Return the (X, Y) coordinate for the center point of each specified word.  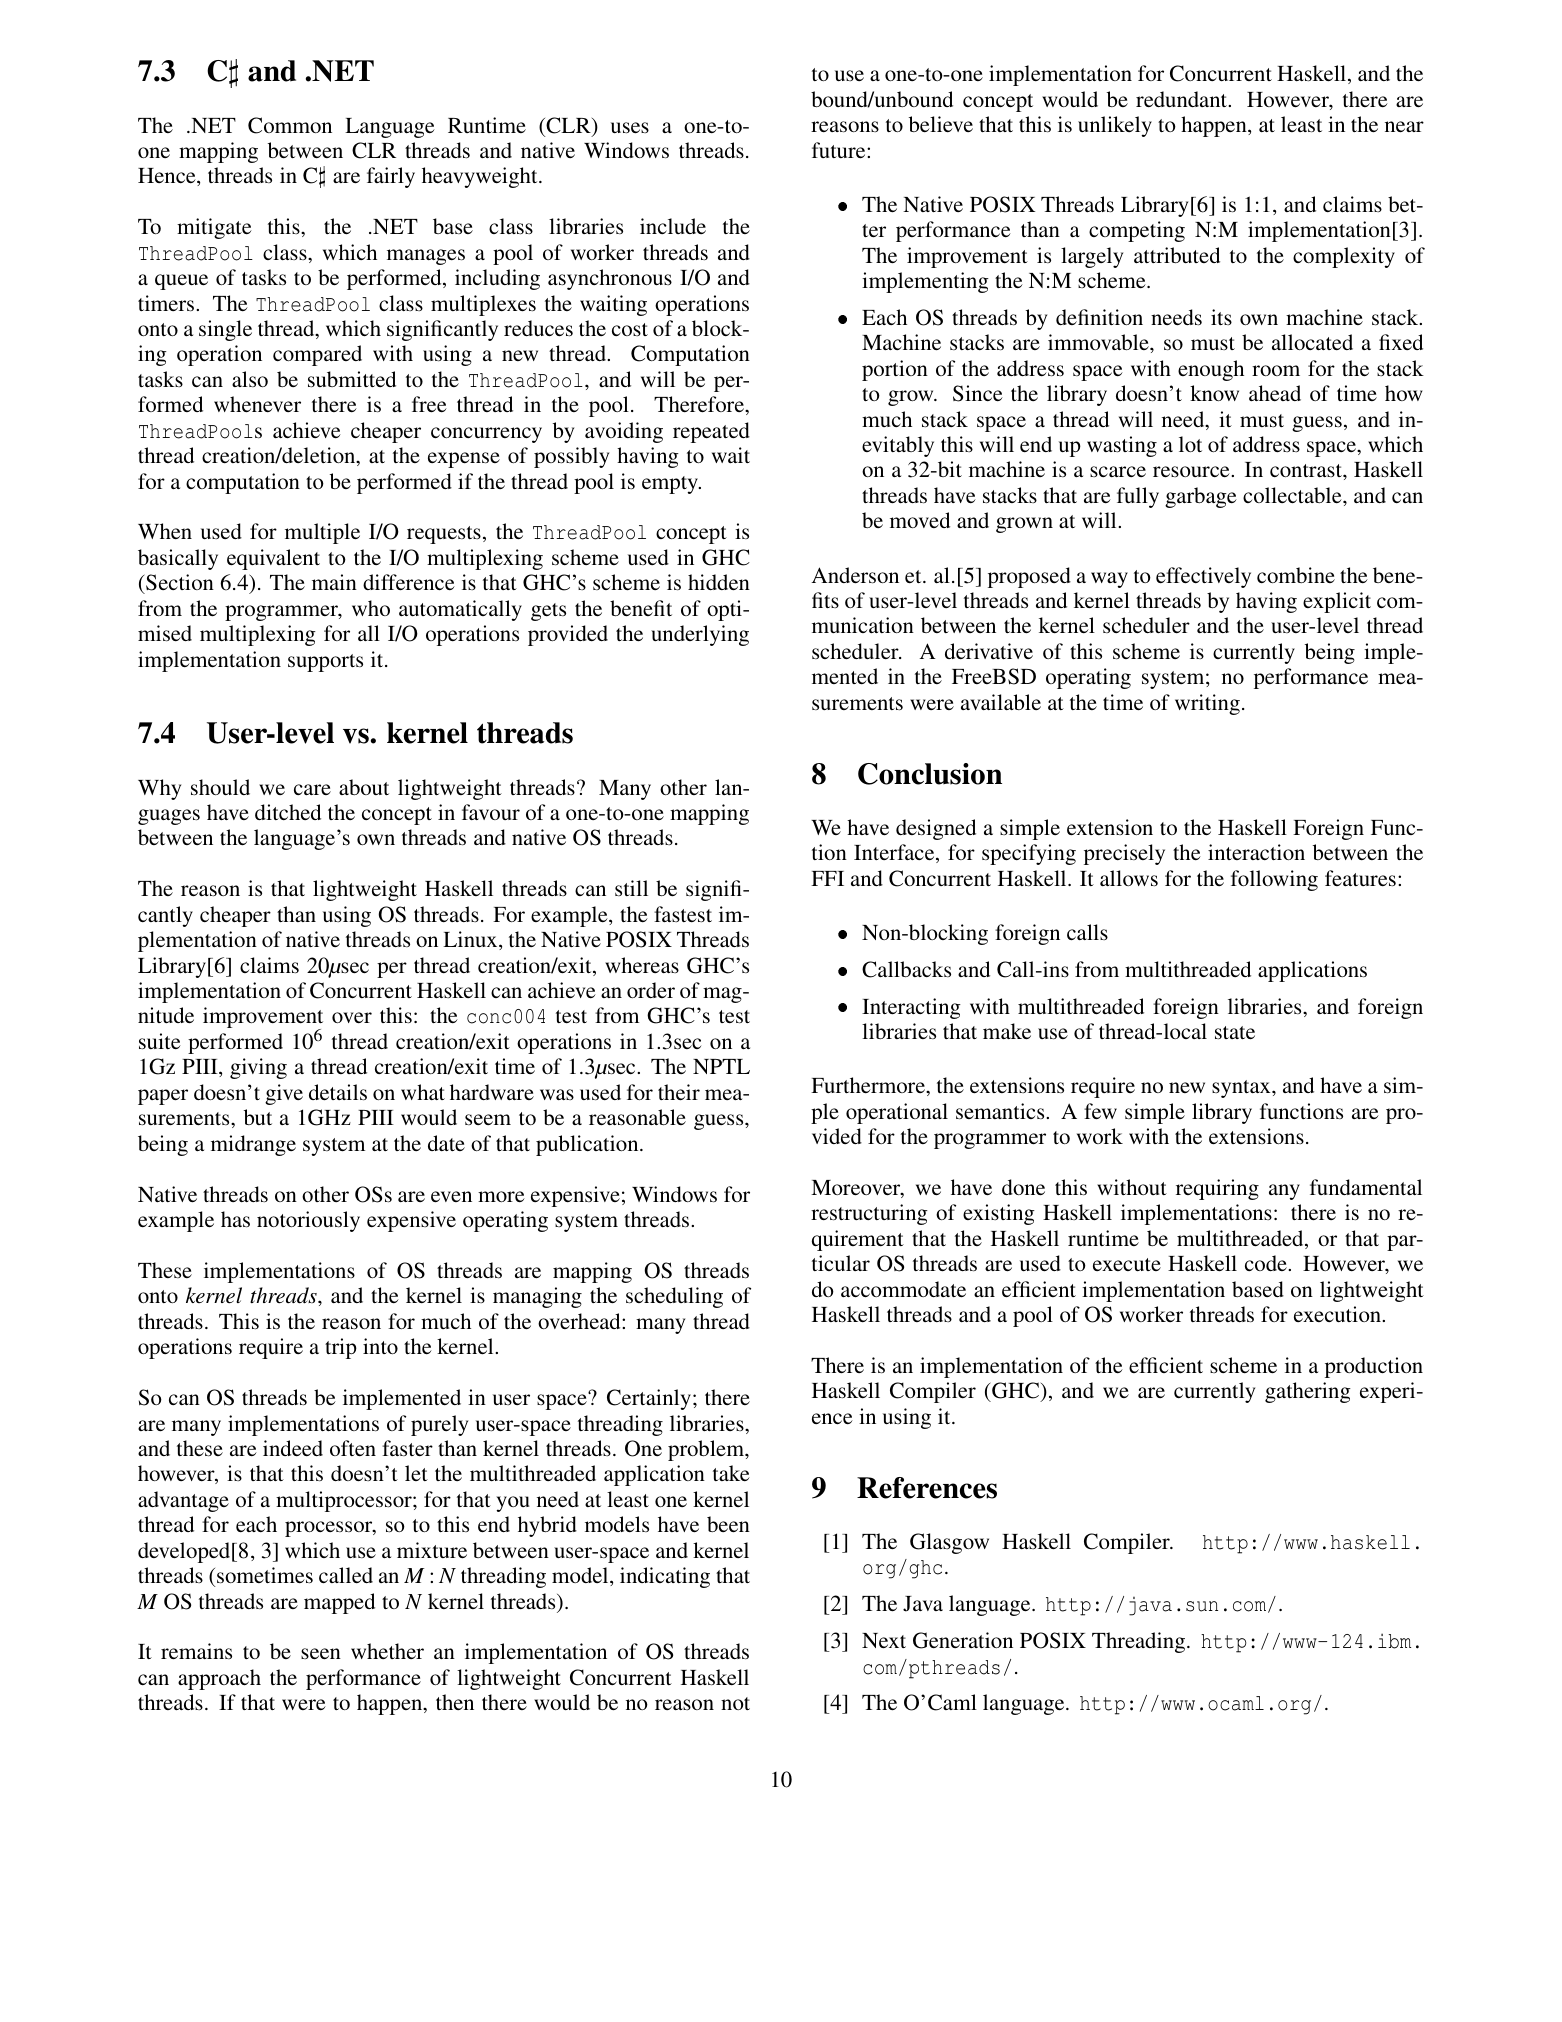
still (631, 888)
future (840, 150)
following (1274, 880)
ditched (288, 812)
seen (321, 1653)
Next (884, 1640)
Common (290, 125)
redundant (1182, 99)
